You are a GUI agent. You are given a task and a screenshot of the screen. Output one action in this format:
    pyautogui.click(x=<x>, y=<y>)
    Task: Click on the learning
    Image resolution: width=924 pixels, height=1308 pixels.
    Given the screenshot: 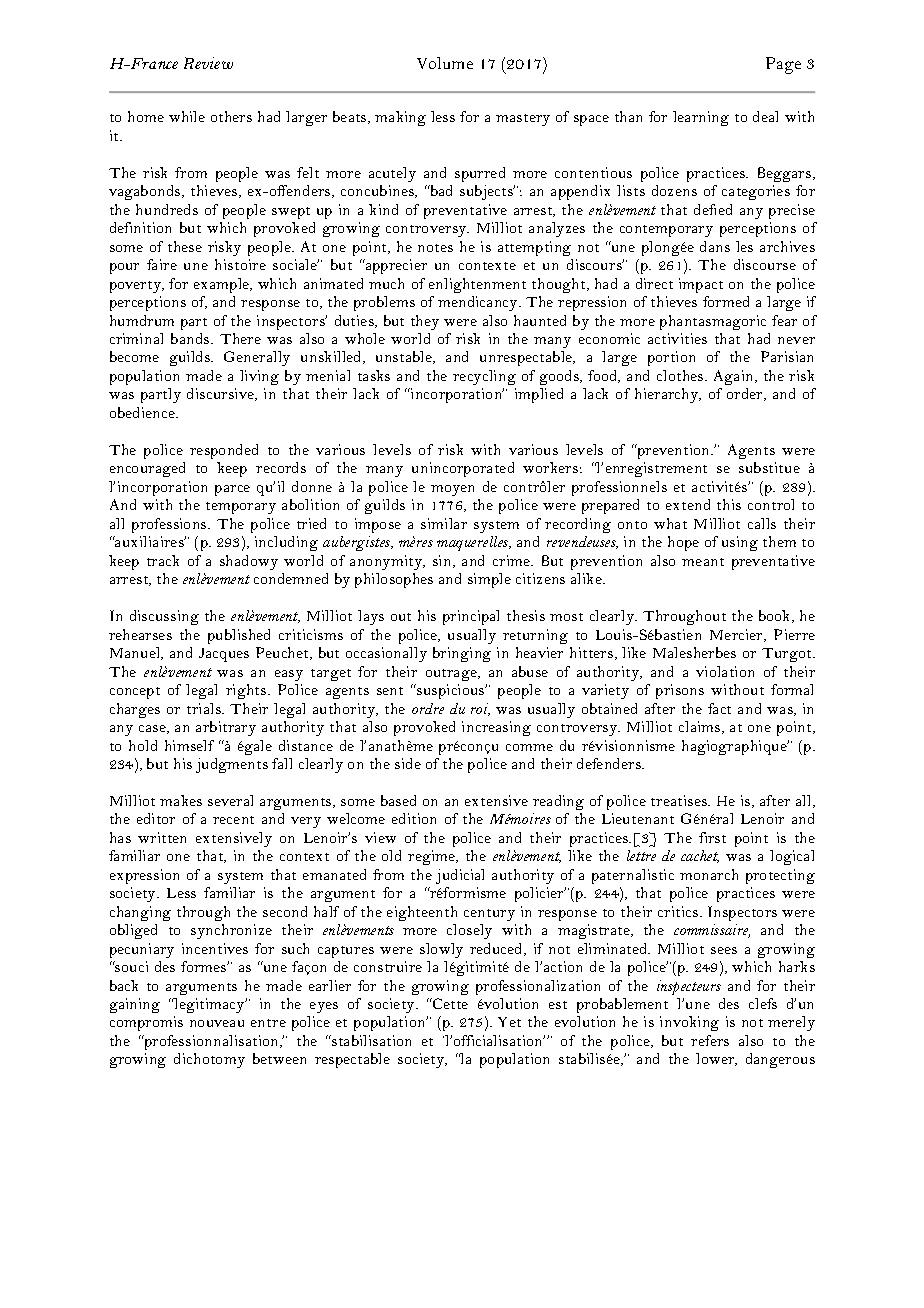 What is the action you would take?
    pyautogui.click(x=701, y=118)
